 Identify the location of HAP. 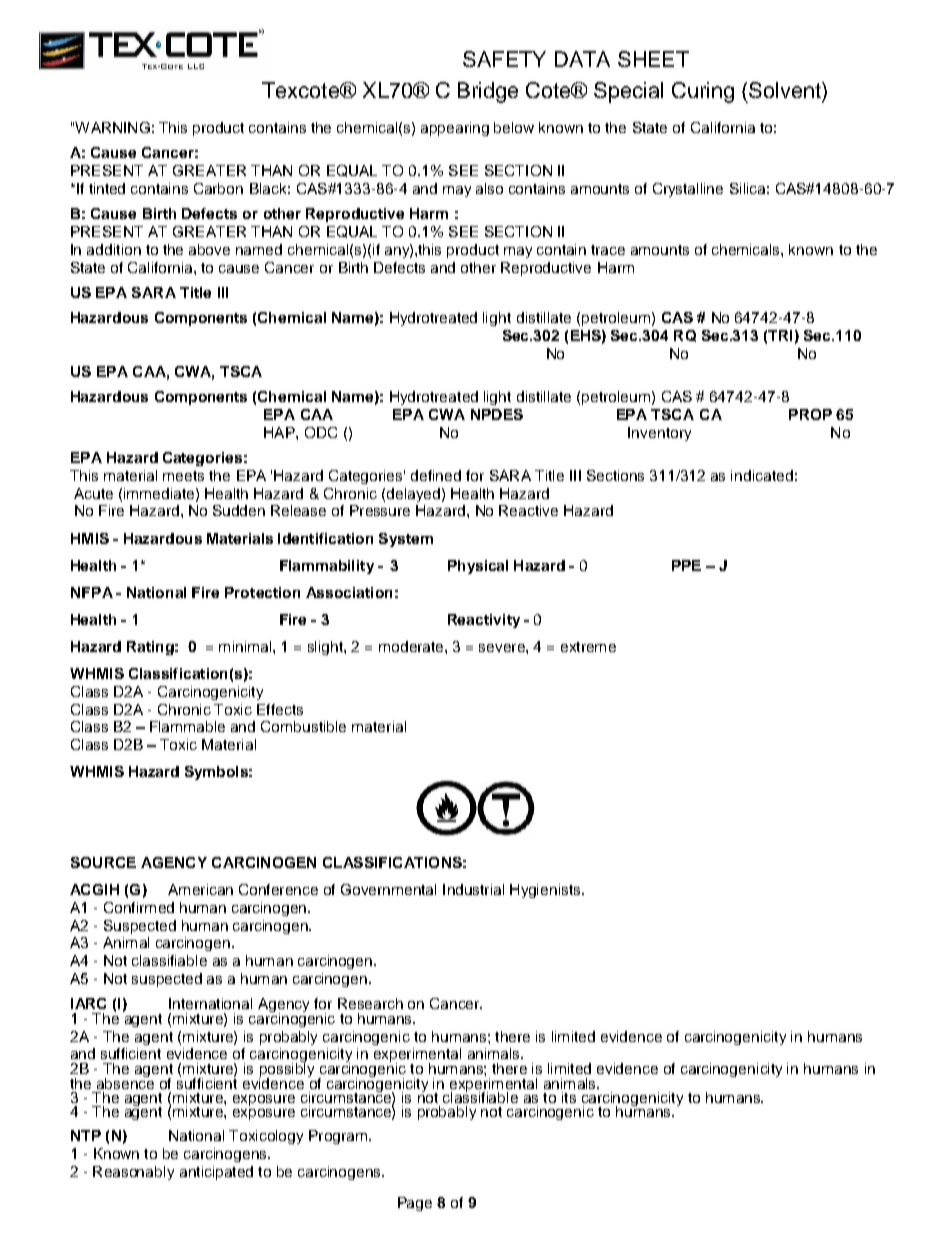
(280, 432).
